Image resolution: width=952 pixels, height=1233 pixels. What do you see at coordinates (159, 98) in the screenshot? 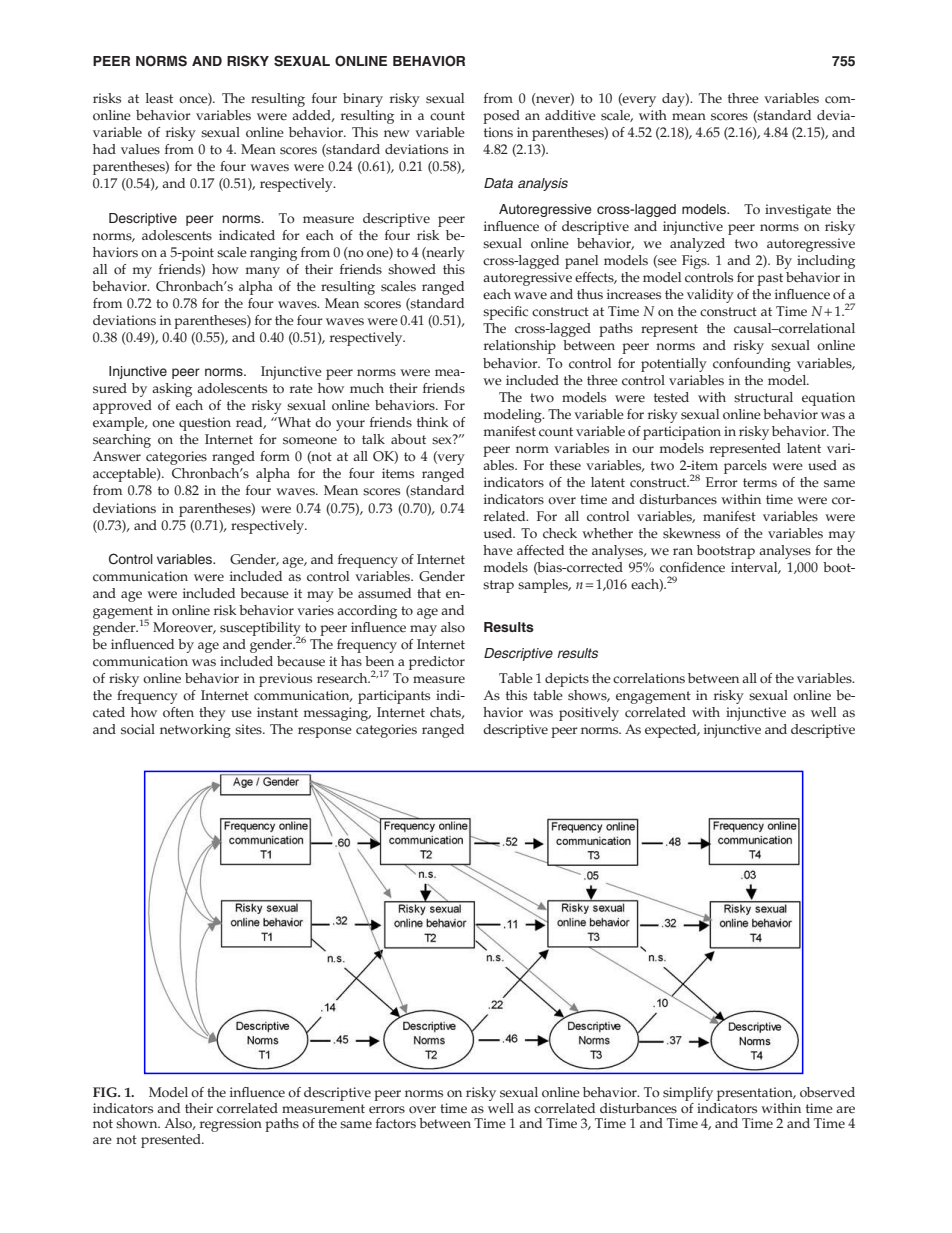
I see `least` at bounding box center [159, 98].
